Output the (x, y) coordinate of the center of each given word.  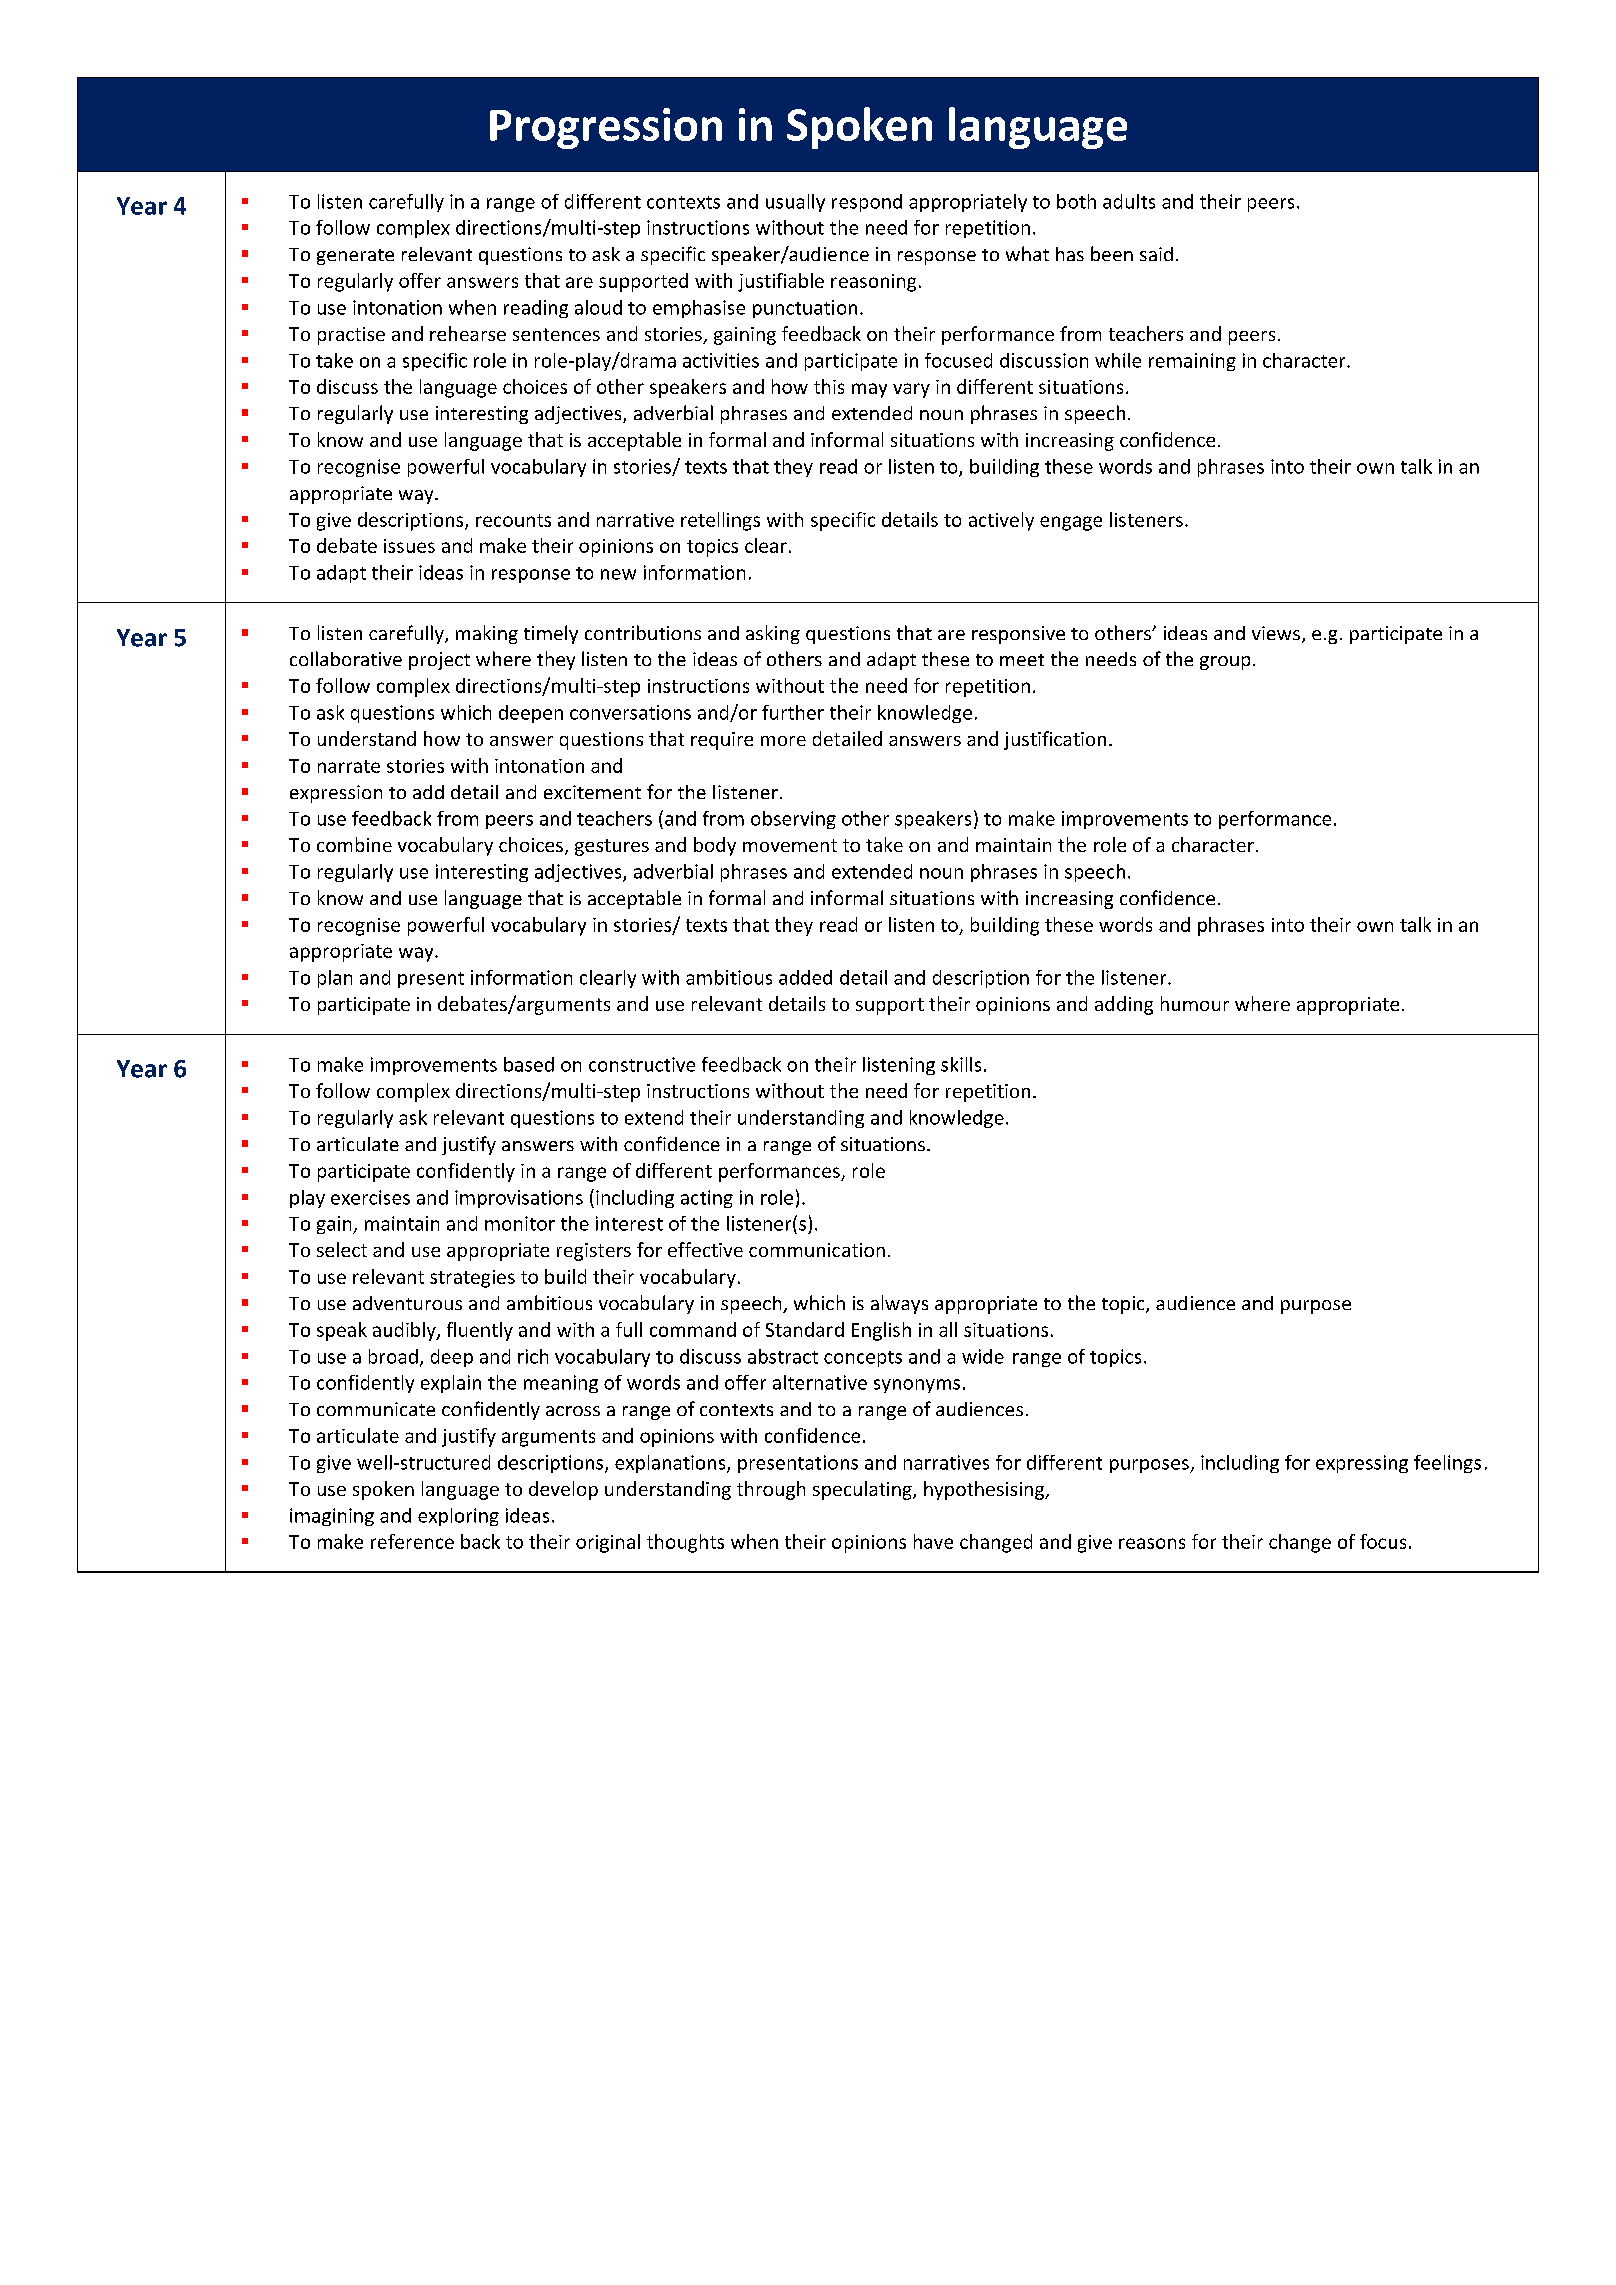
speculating (863, 1490)
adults (1129, 201)
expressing (1362, 1464)
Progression (606, 128)
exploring (458, 1517)
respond (867, 203)
